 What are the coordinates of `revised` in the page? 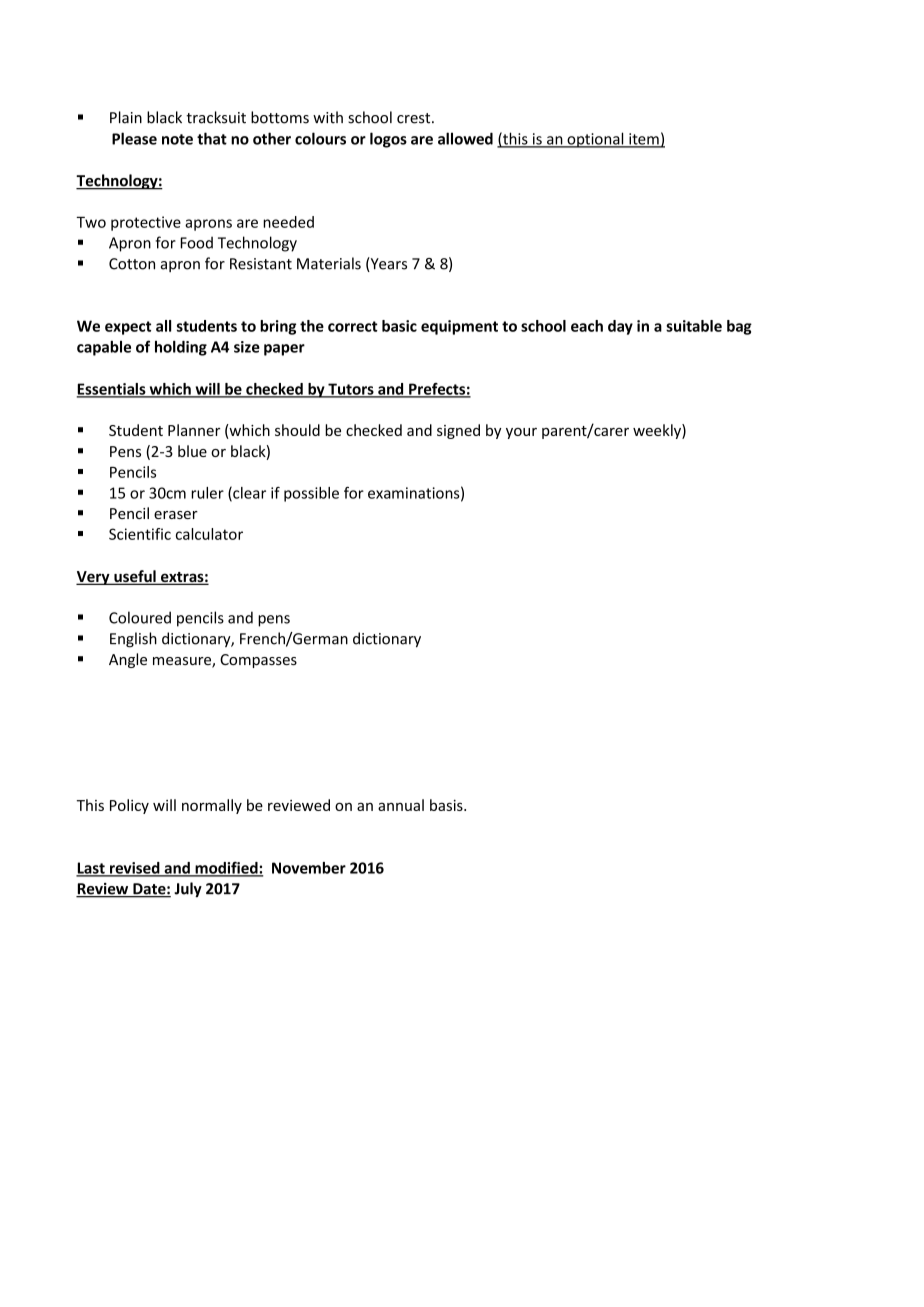 It's located at (135, 869).
